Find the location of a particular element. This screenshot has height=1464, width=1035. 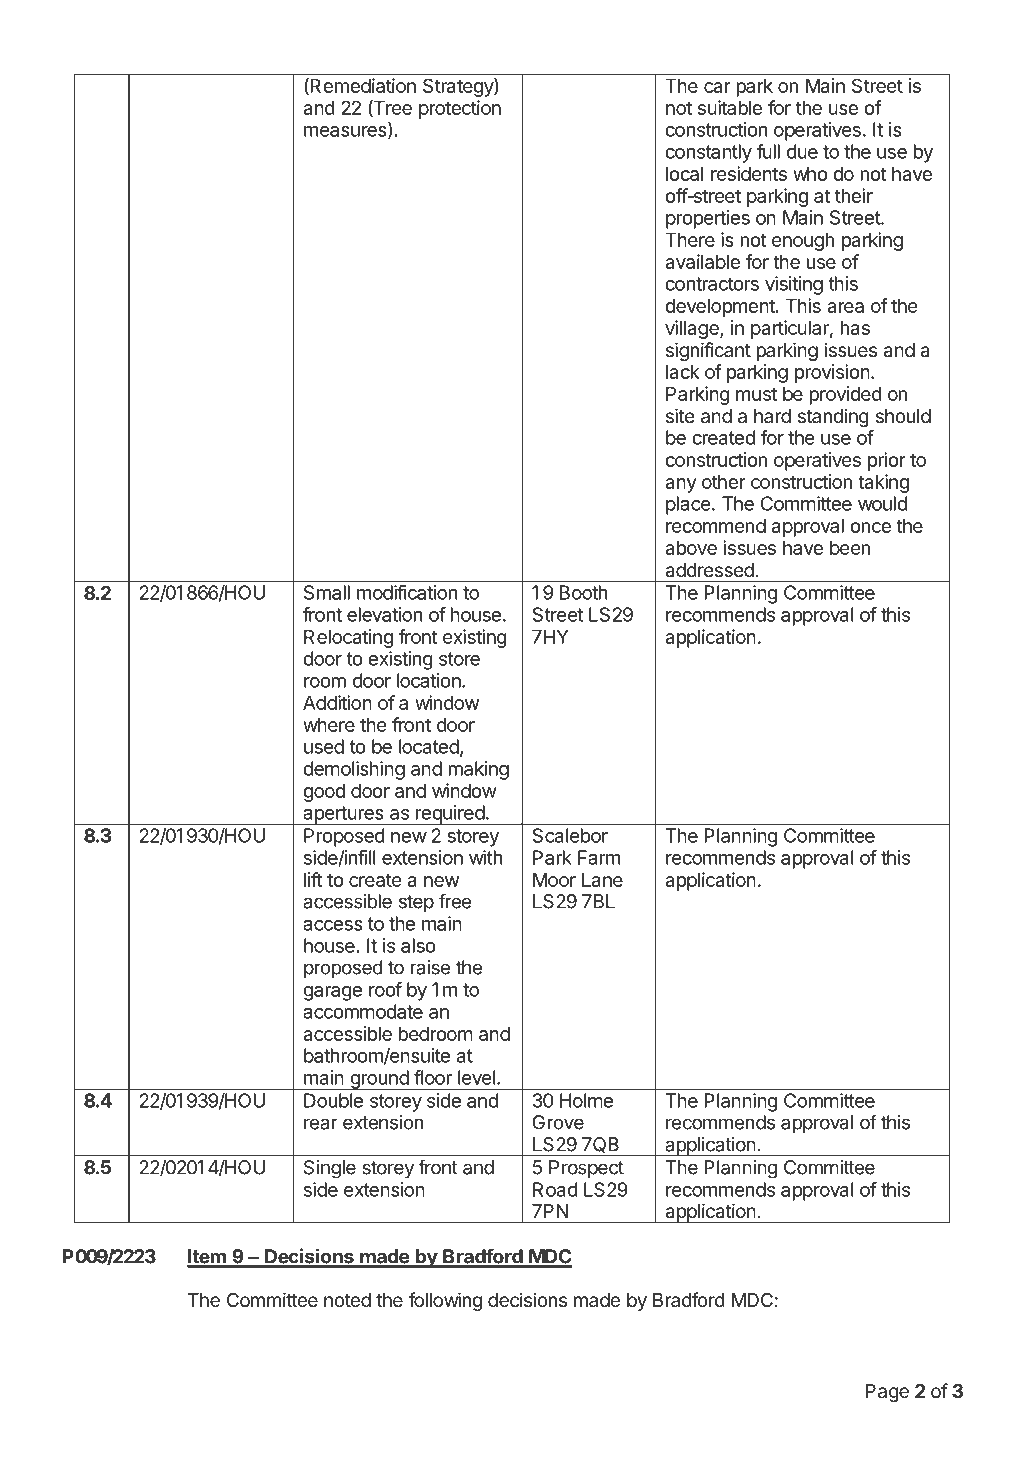

Lane is located at coordinates (602, 879).
